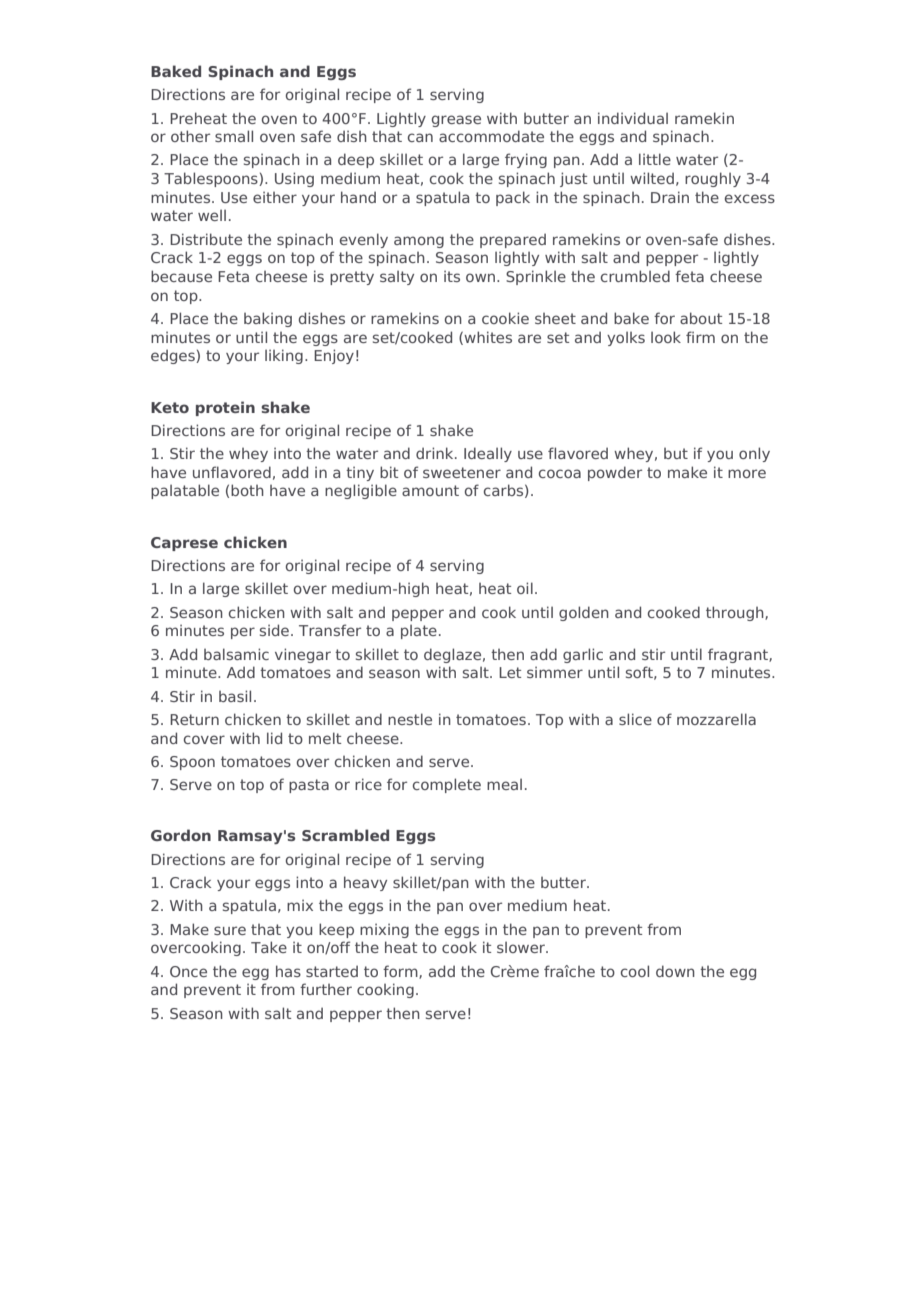 This image has height=1308, width=924. What do you see at coordinates (491, 136) in the image?
I see `accommodate` at bounding box center [491, 136].
